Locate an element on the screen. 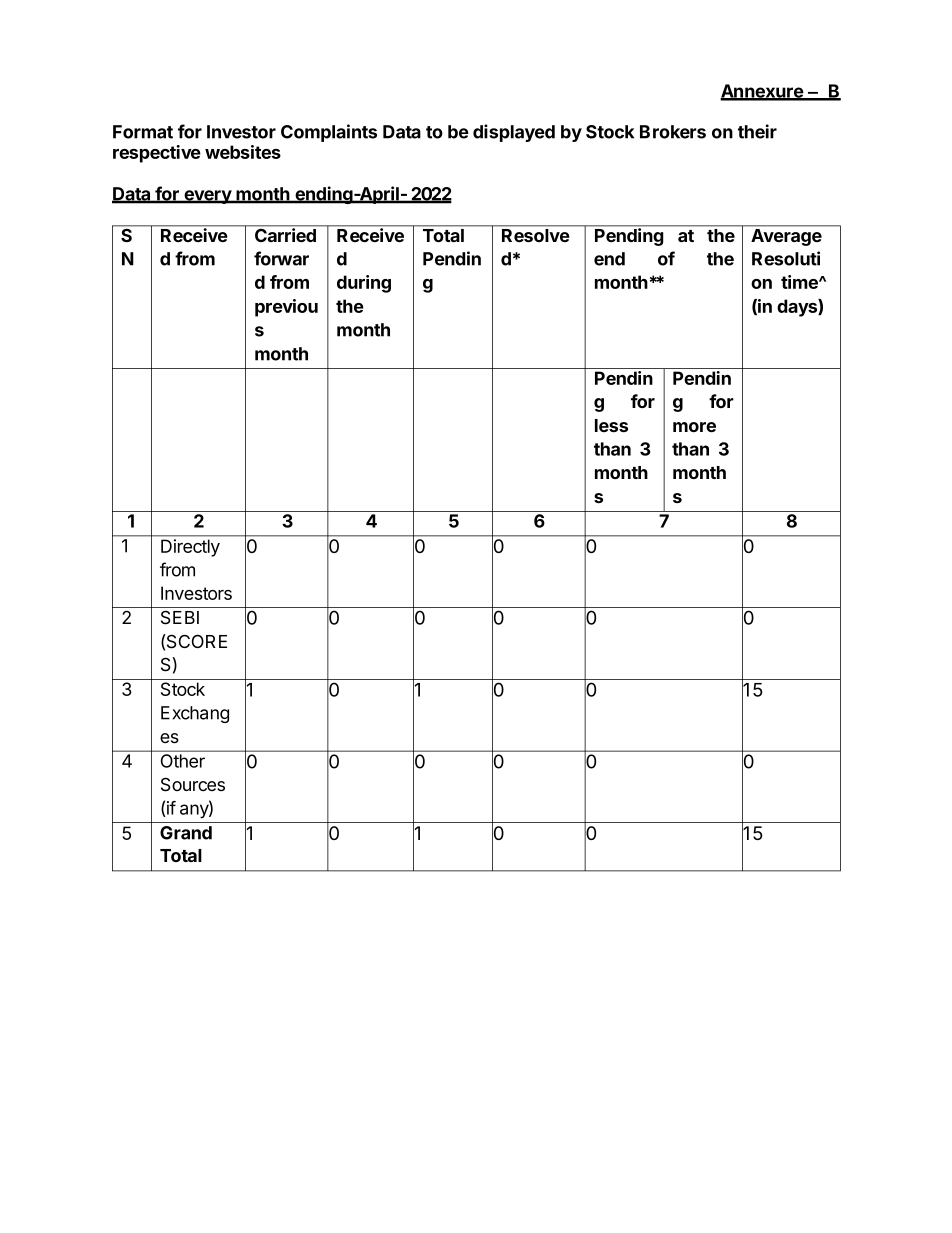  less is located at coordinates (611, 425).
